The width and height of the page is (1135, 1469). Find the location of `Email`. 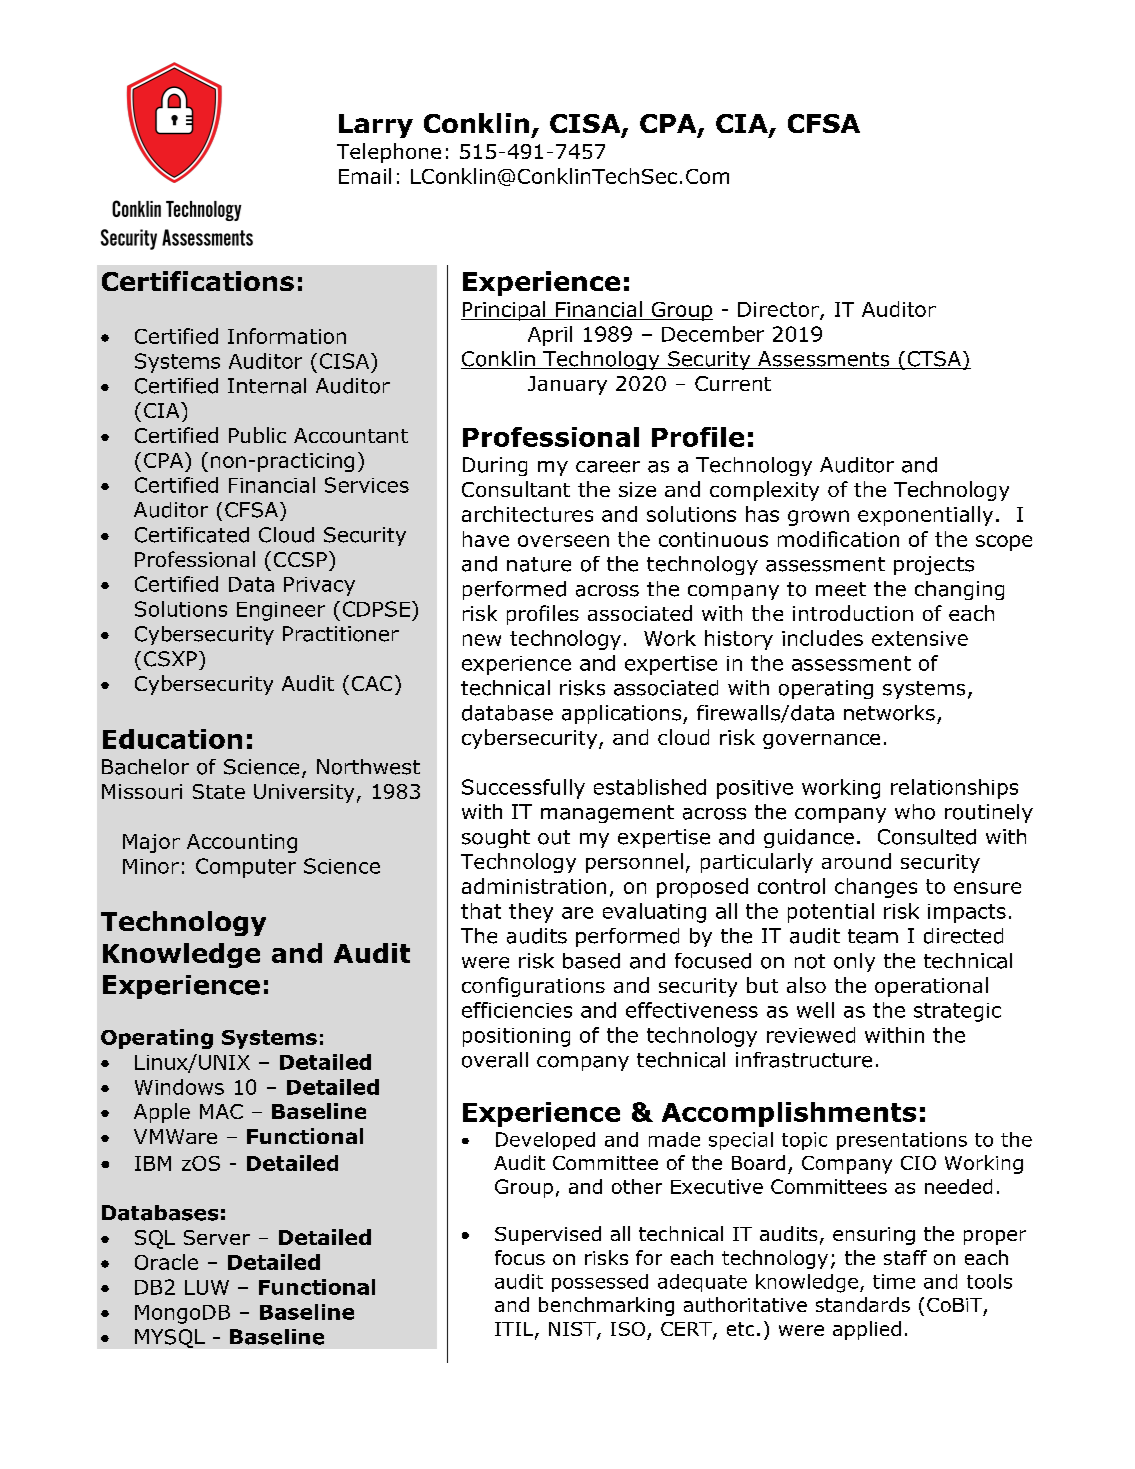

Email is located at coordinates (365, 176).
